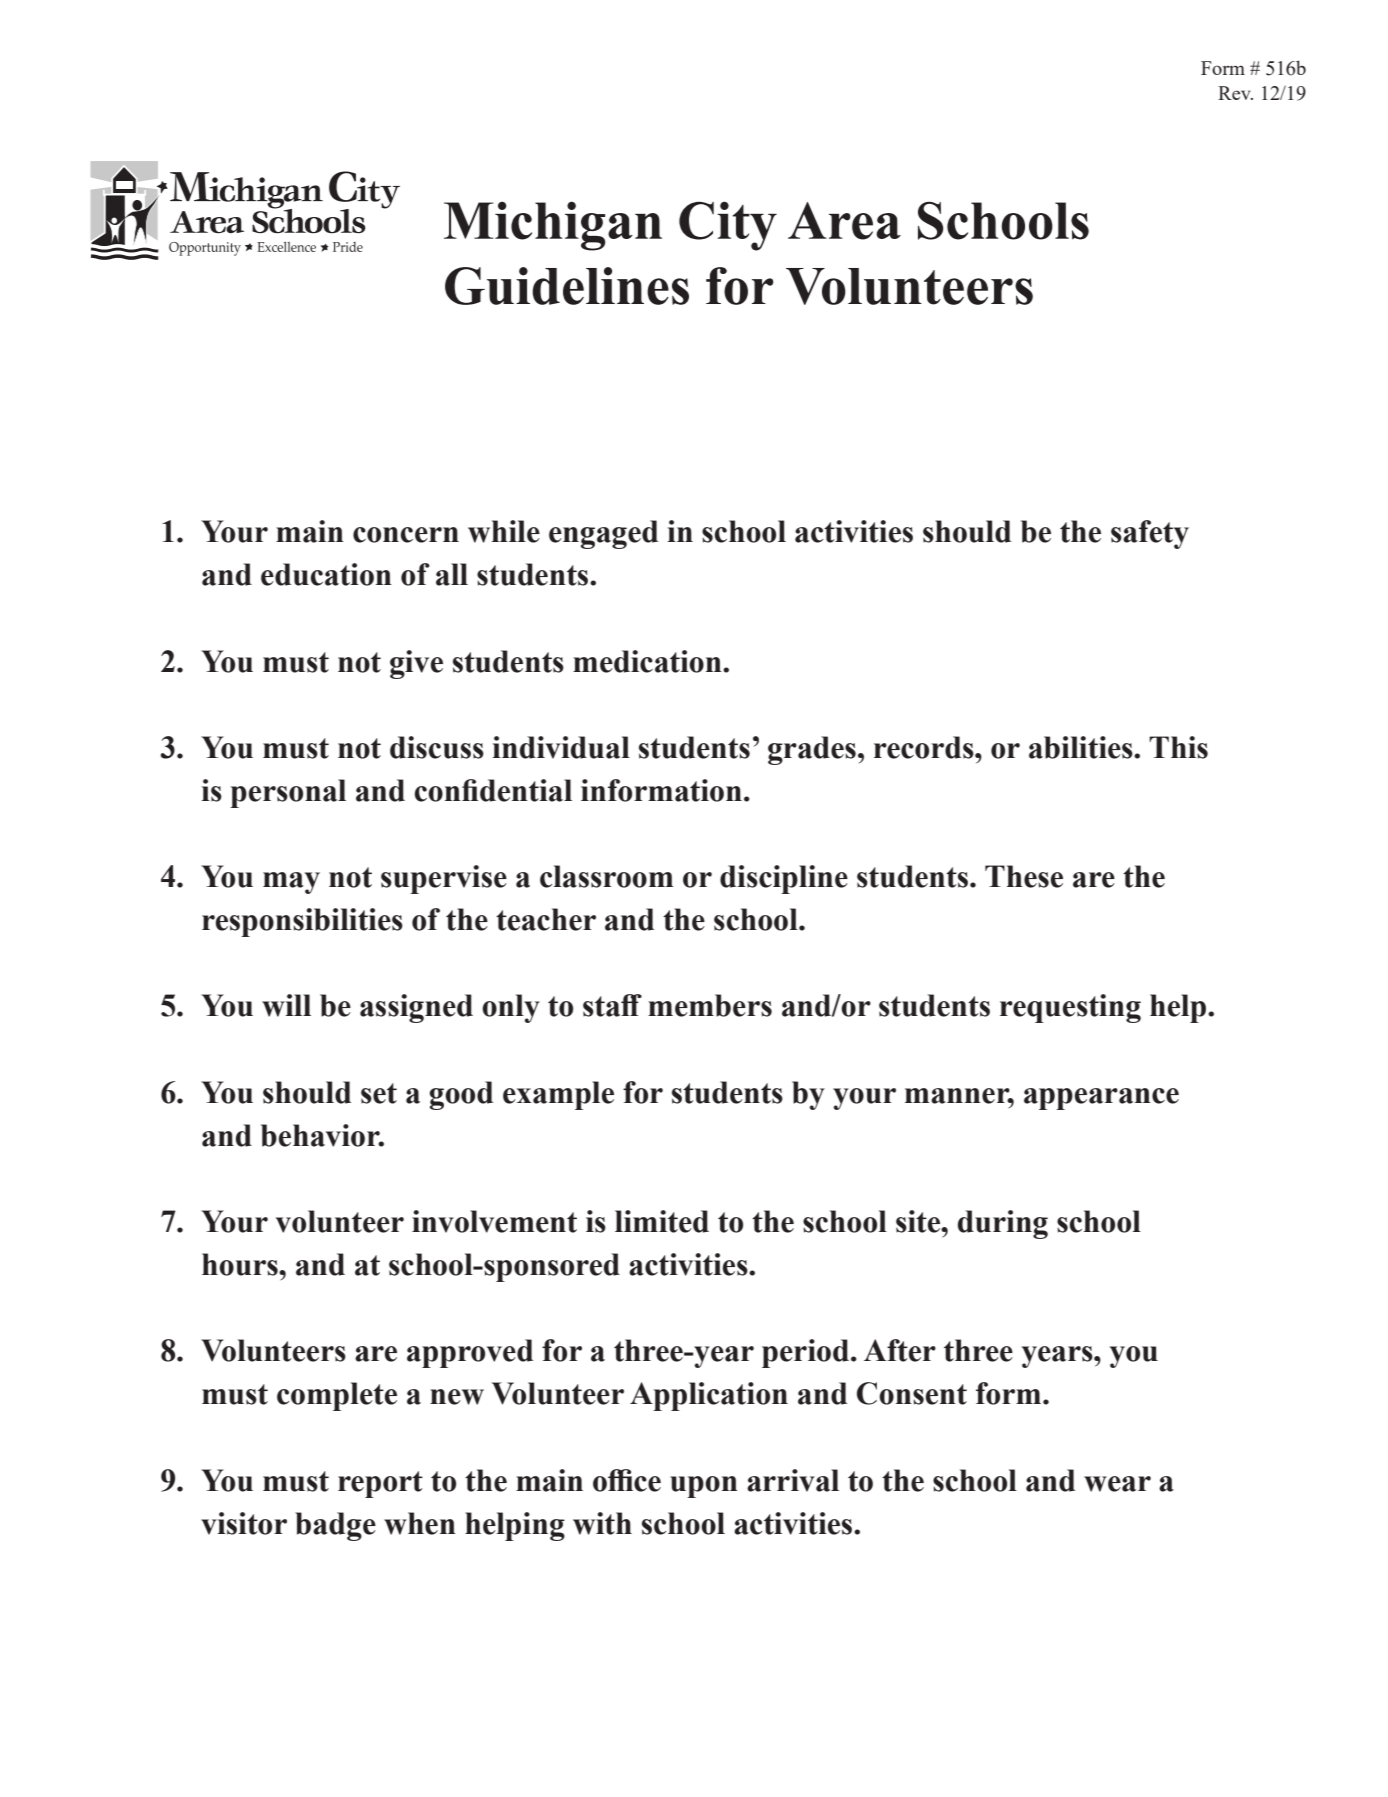  I want to click on City, so click(728, 226).
